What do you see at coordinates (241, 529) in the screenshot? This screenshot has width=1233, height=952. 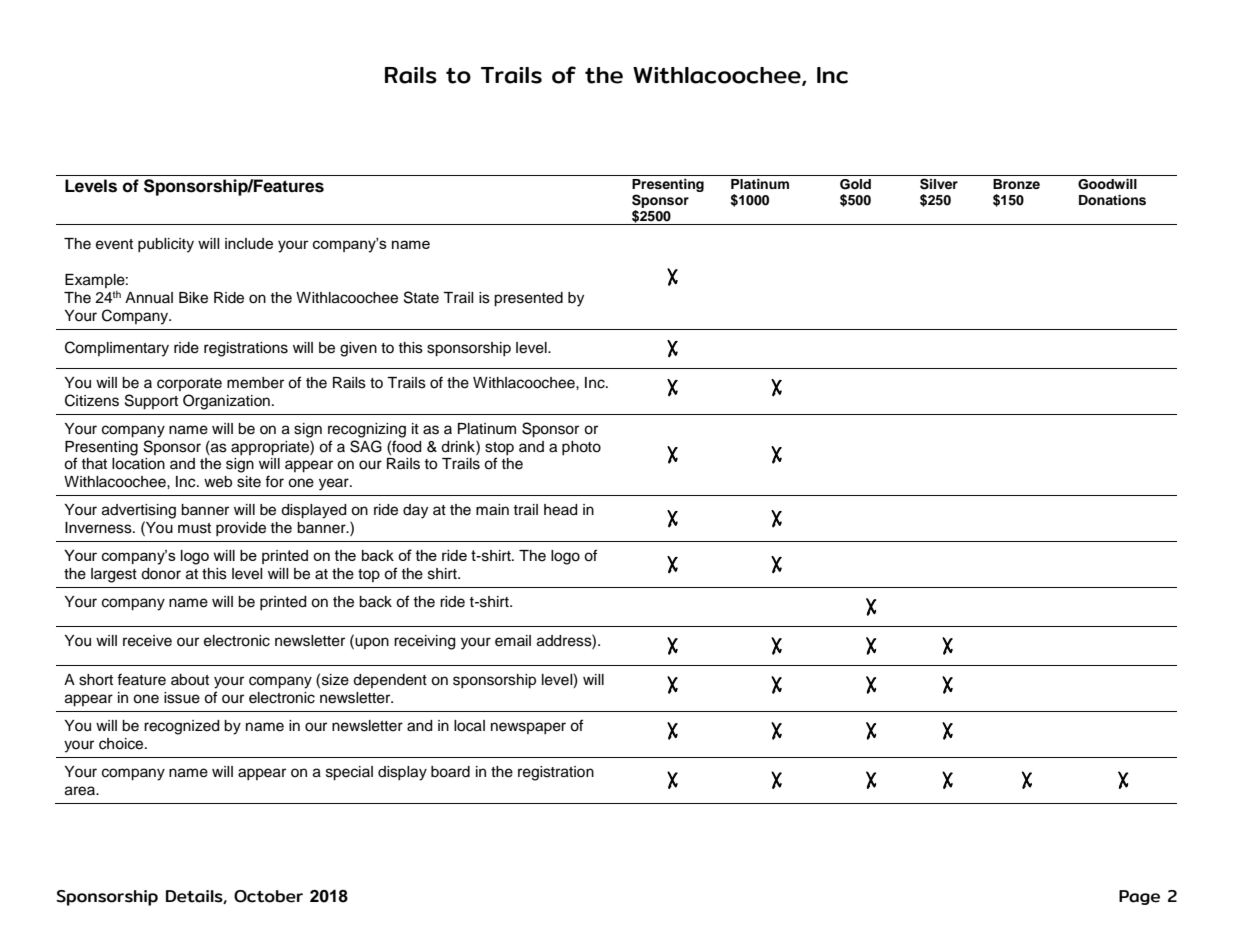 I see `provide` at bounding box center [241, 529].
